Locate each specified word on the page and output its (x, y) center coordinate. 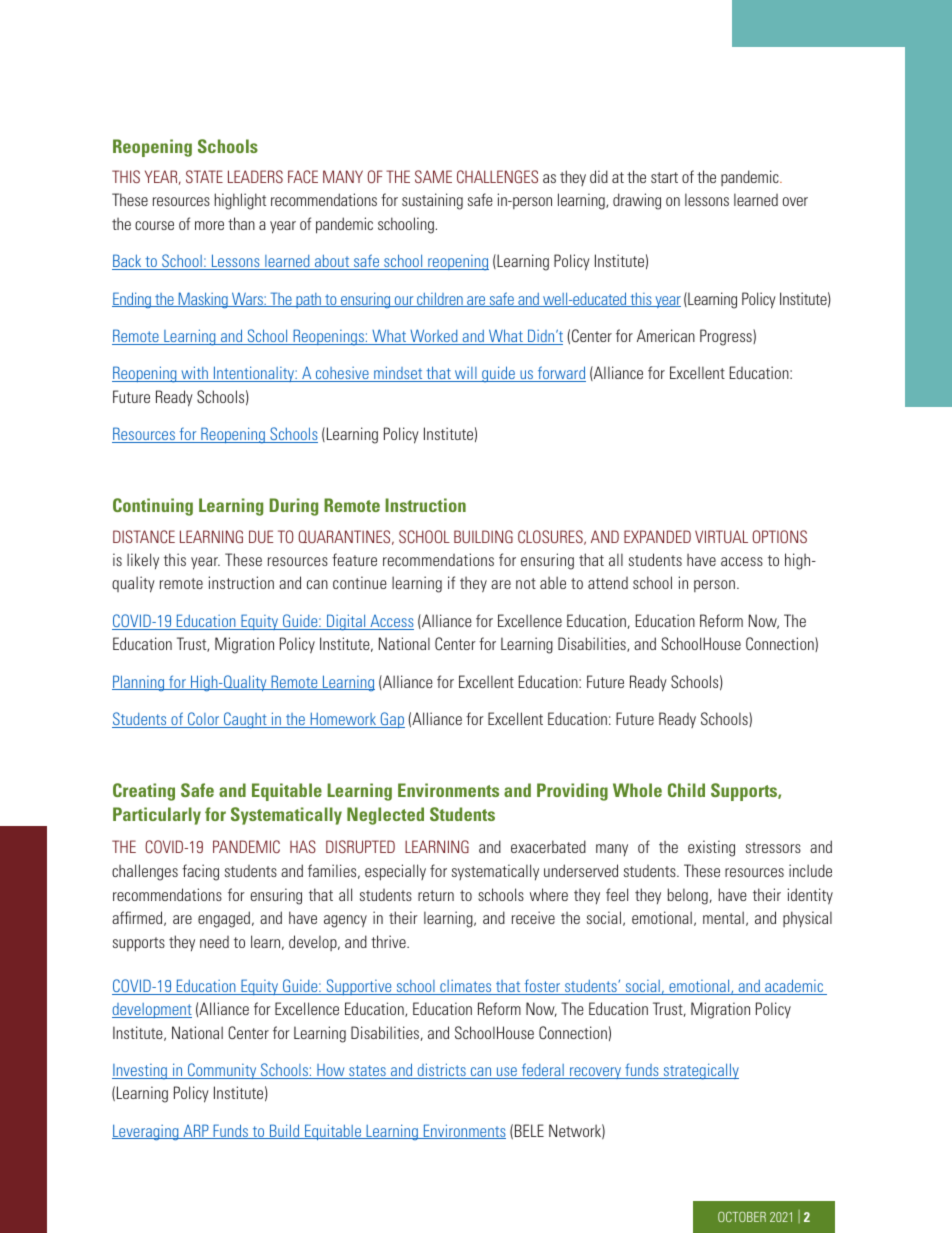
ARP (196, 1131)
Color (204, 720)
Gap (392, 720)
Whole (637, 790)
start (664, 177)
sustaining (432, 201)
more (209, 225)
